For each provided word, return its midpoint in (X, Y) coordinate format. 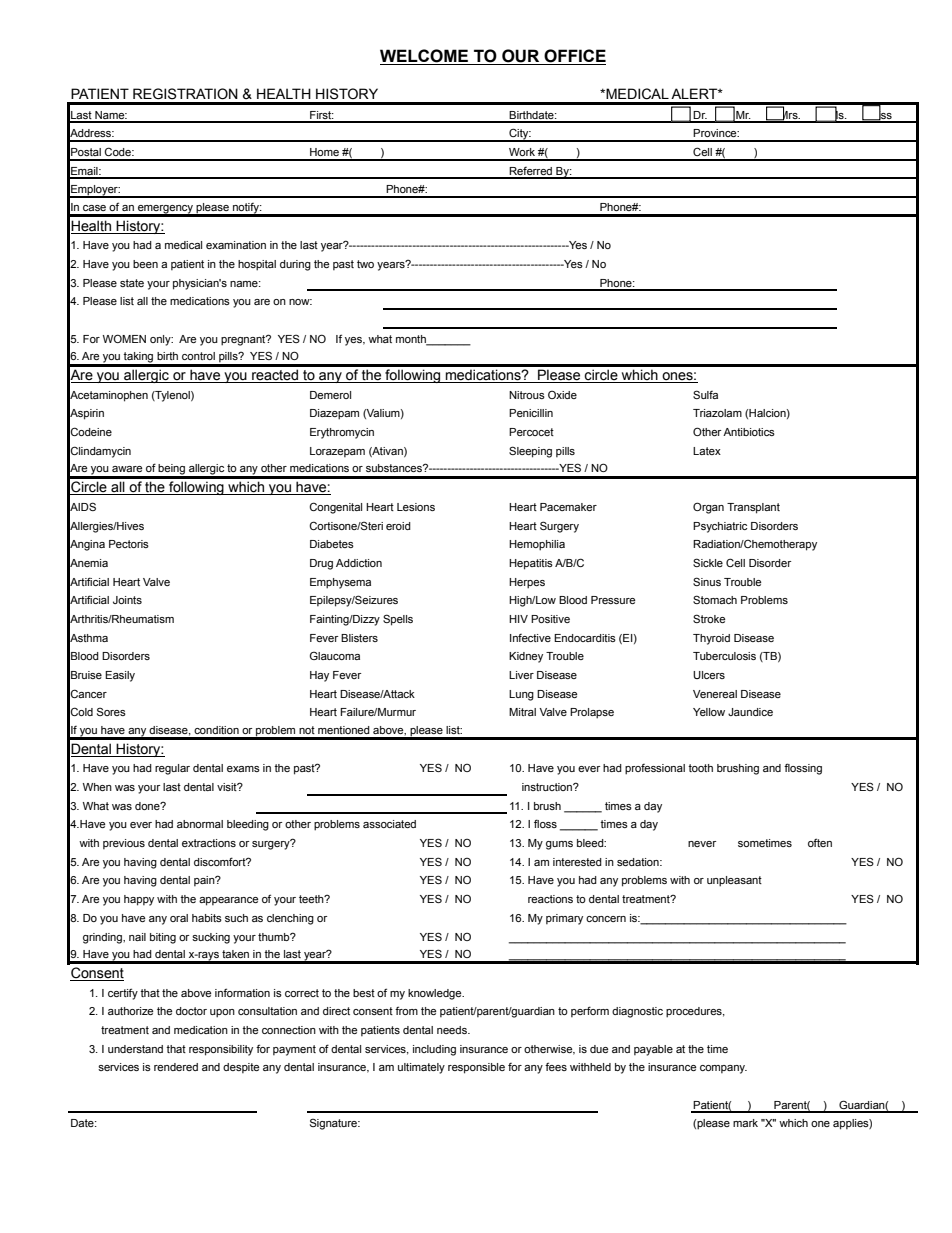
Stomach (715, 599)
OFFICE (574, 57)
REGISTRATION (185, 94)
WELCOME (425, 57)
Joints (127, 600)
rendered (176, 1067)
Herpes (527, 583)
